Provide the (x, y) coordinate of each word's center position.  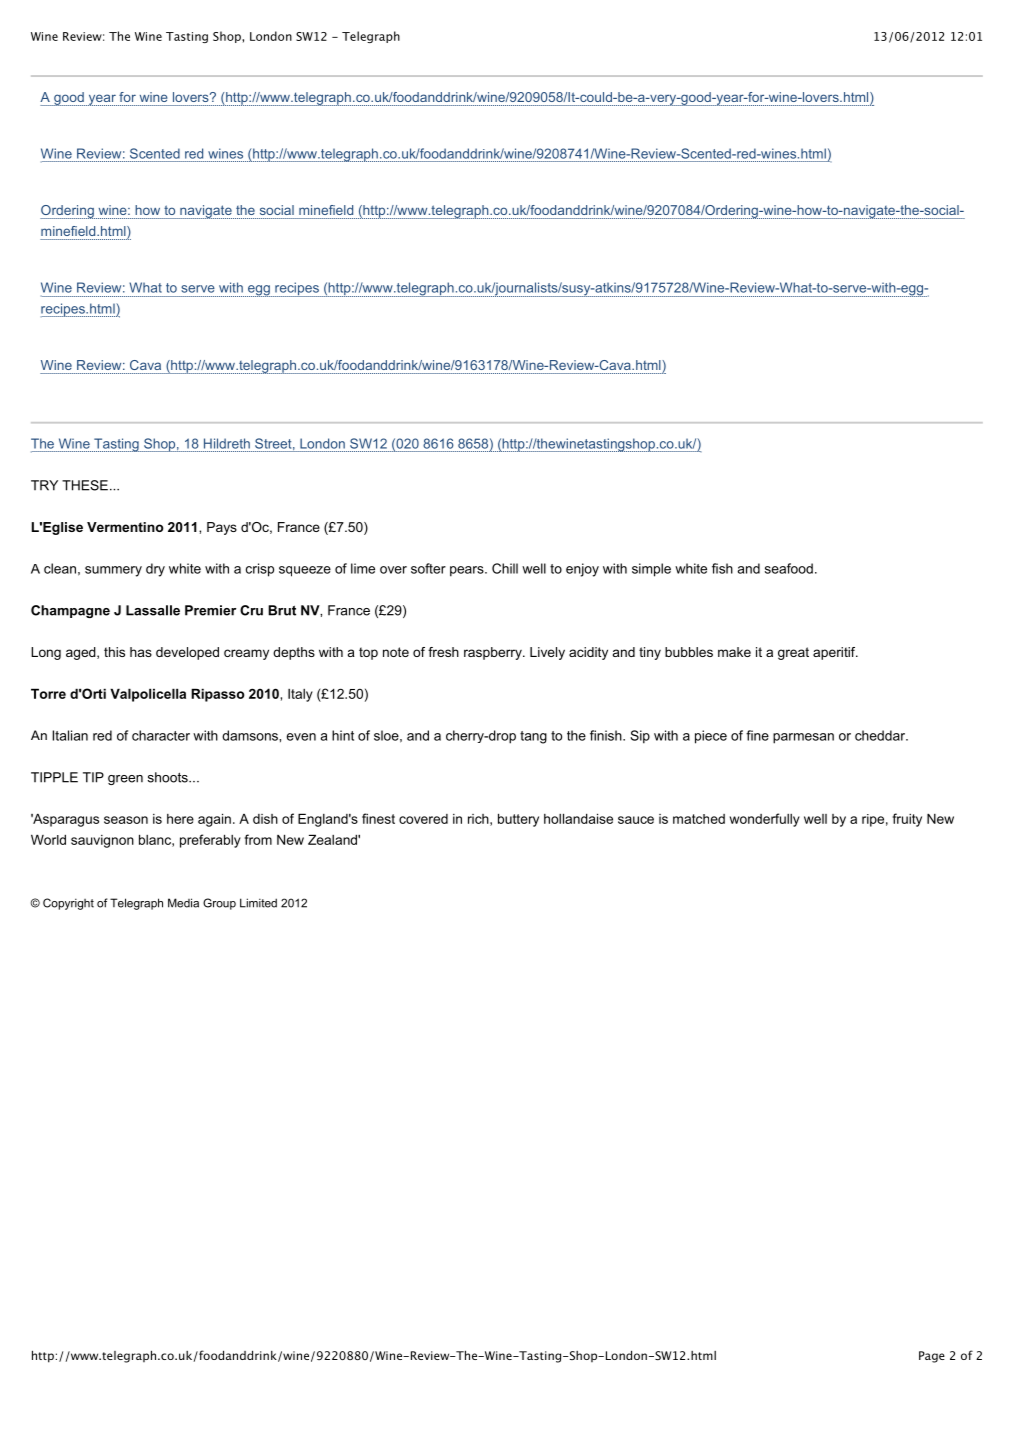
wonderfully (765, 820)
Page (932, 1357)
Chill (505, 568)
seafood (789, 568)
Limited (258, 903)
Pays (222, 528)
